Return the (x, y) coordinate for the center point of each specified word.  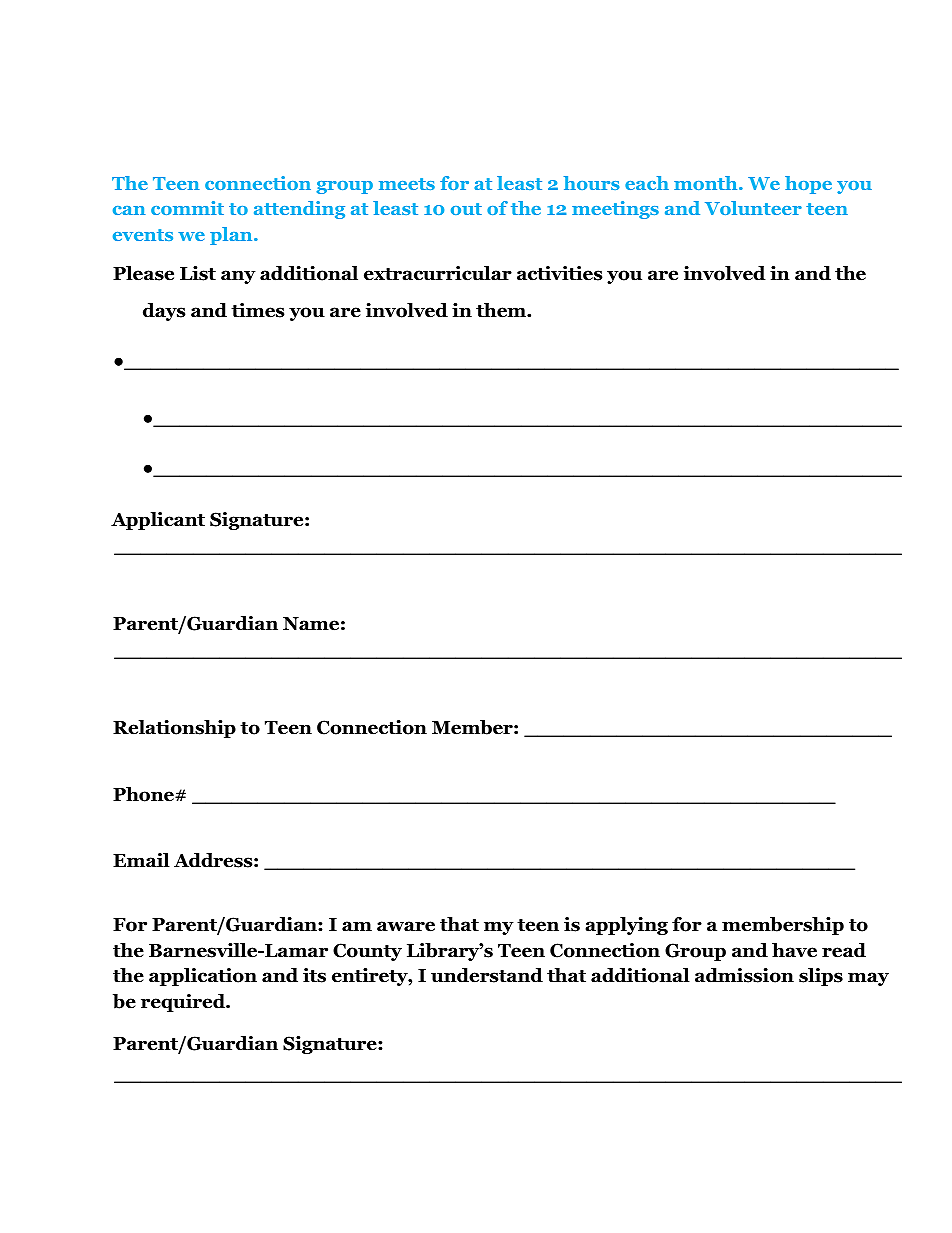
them (502, 310)
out (466, 209)
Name (311, 624)
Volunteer (753, 208)
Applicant (158, 521)
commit (187, 208)
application (203, 977)
